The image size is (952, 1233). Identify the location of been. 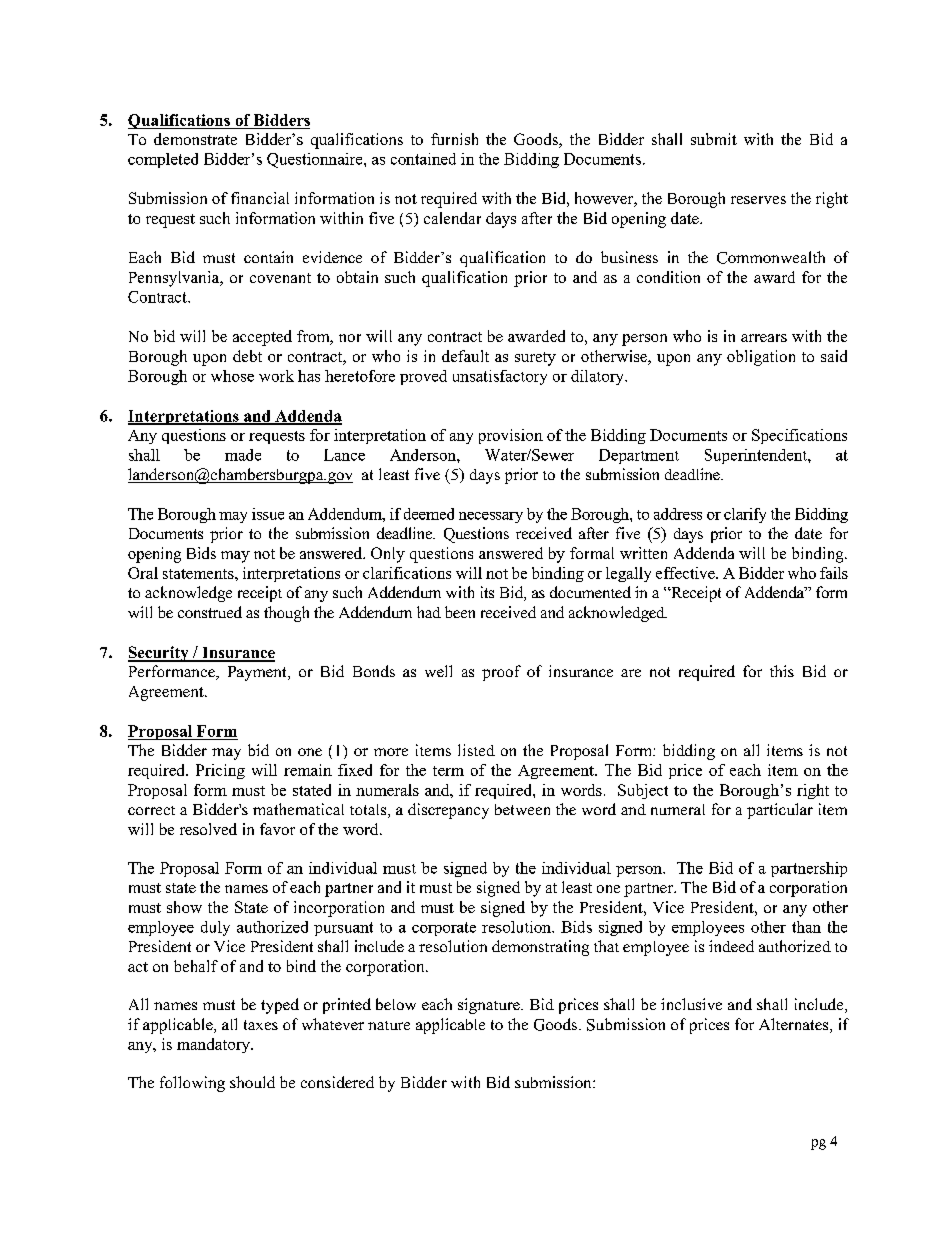
(460, 612).
